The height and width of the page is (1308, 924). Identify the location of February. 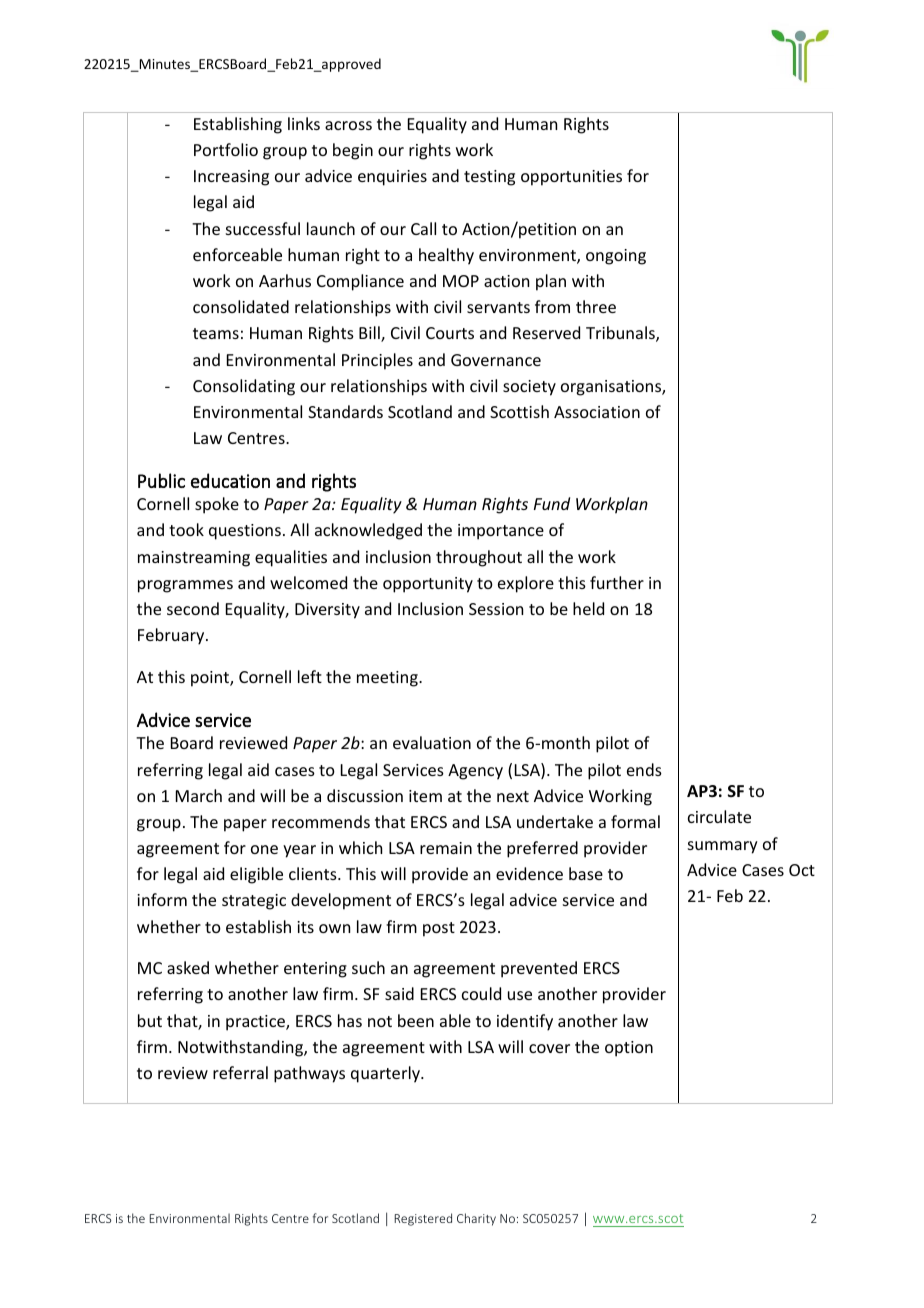
(172, 636).
